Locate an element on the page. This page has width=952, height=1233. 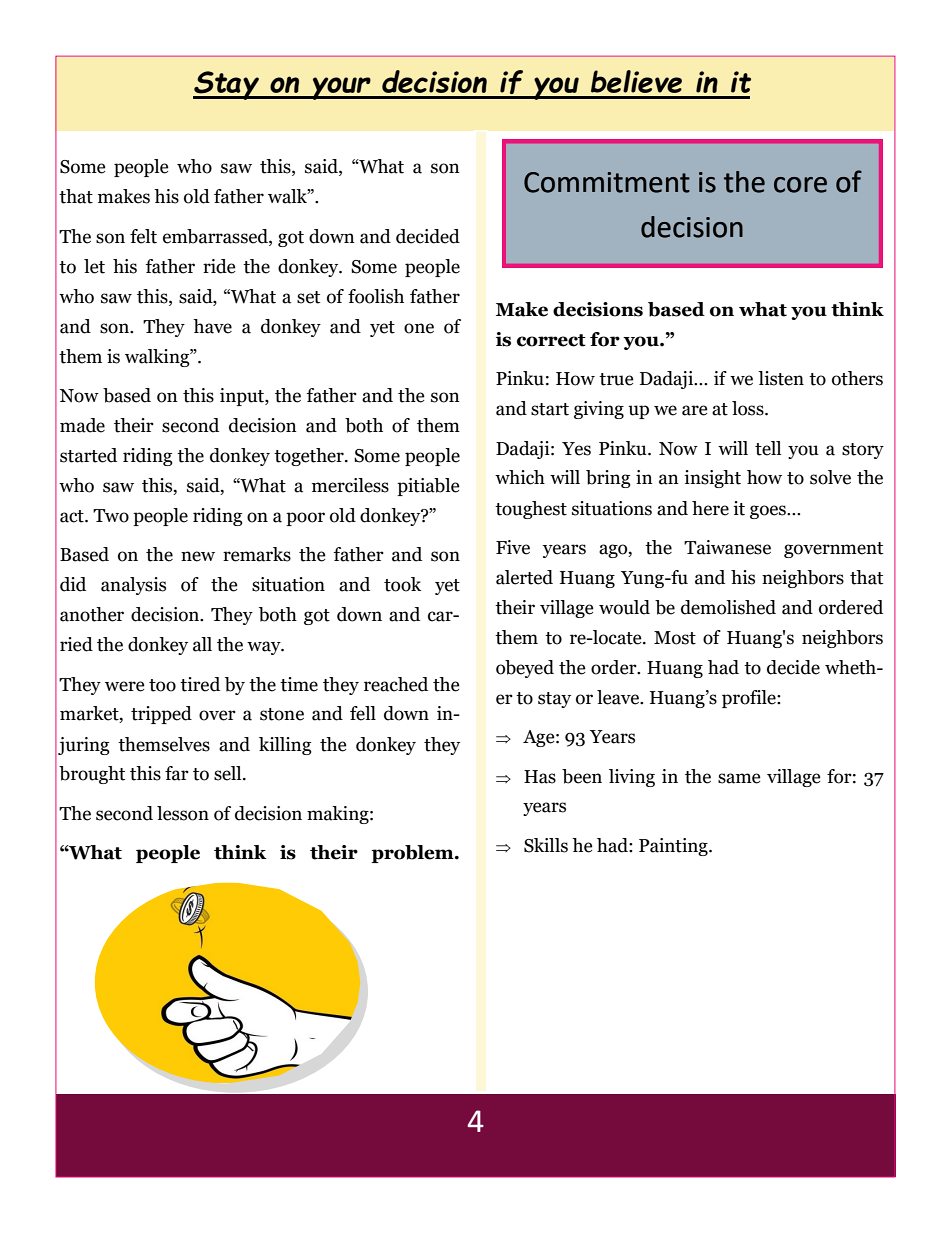
believe is located at coordinates (636, 81).
